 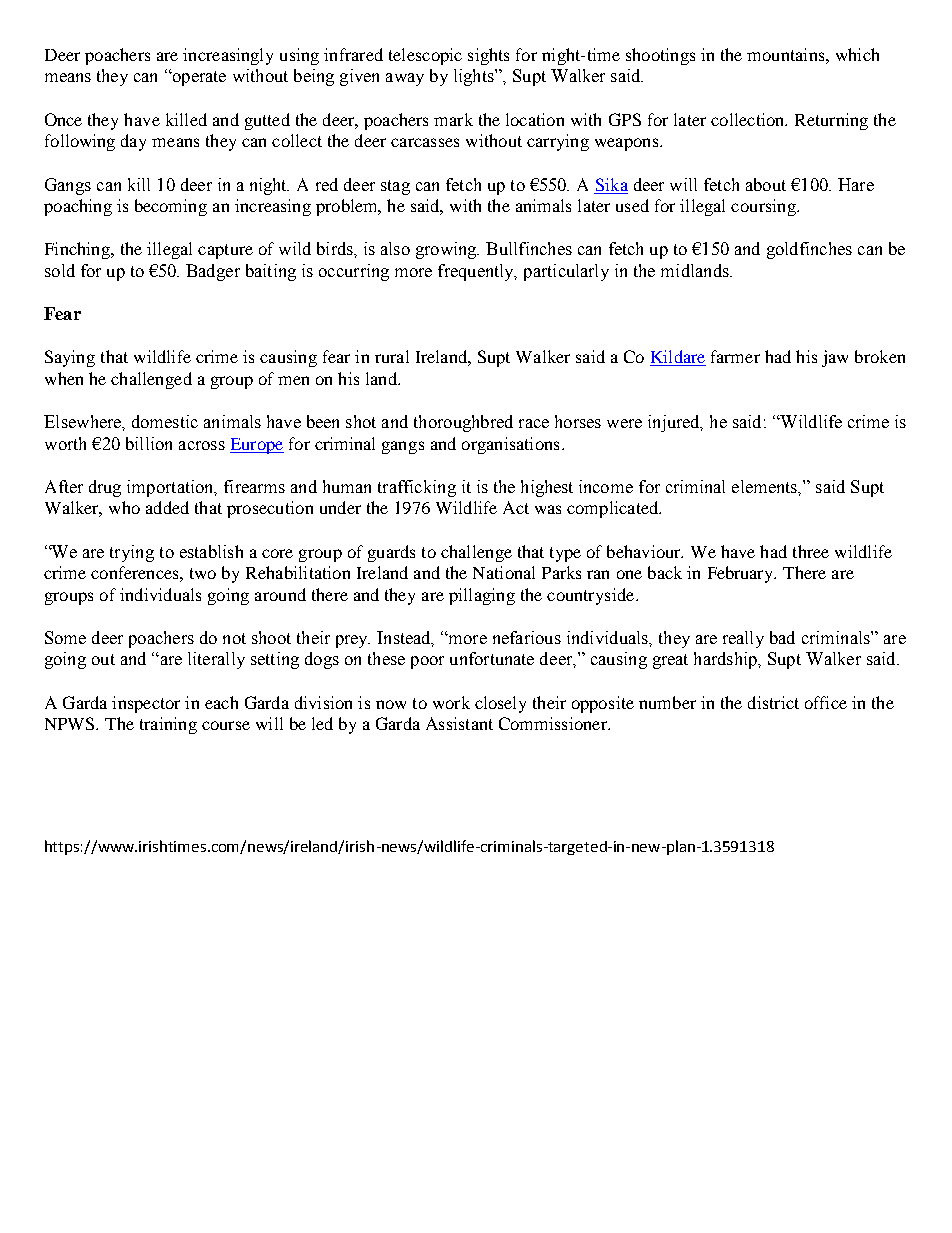 What do you see at coordinates (146, 704) in the screenshot?
I see `inspector` at bounding box center [146, 704].
